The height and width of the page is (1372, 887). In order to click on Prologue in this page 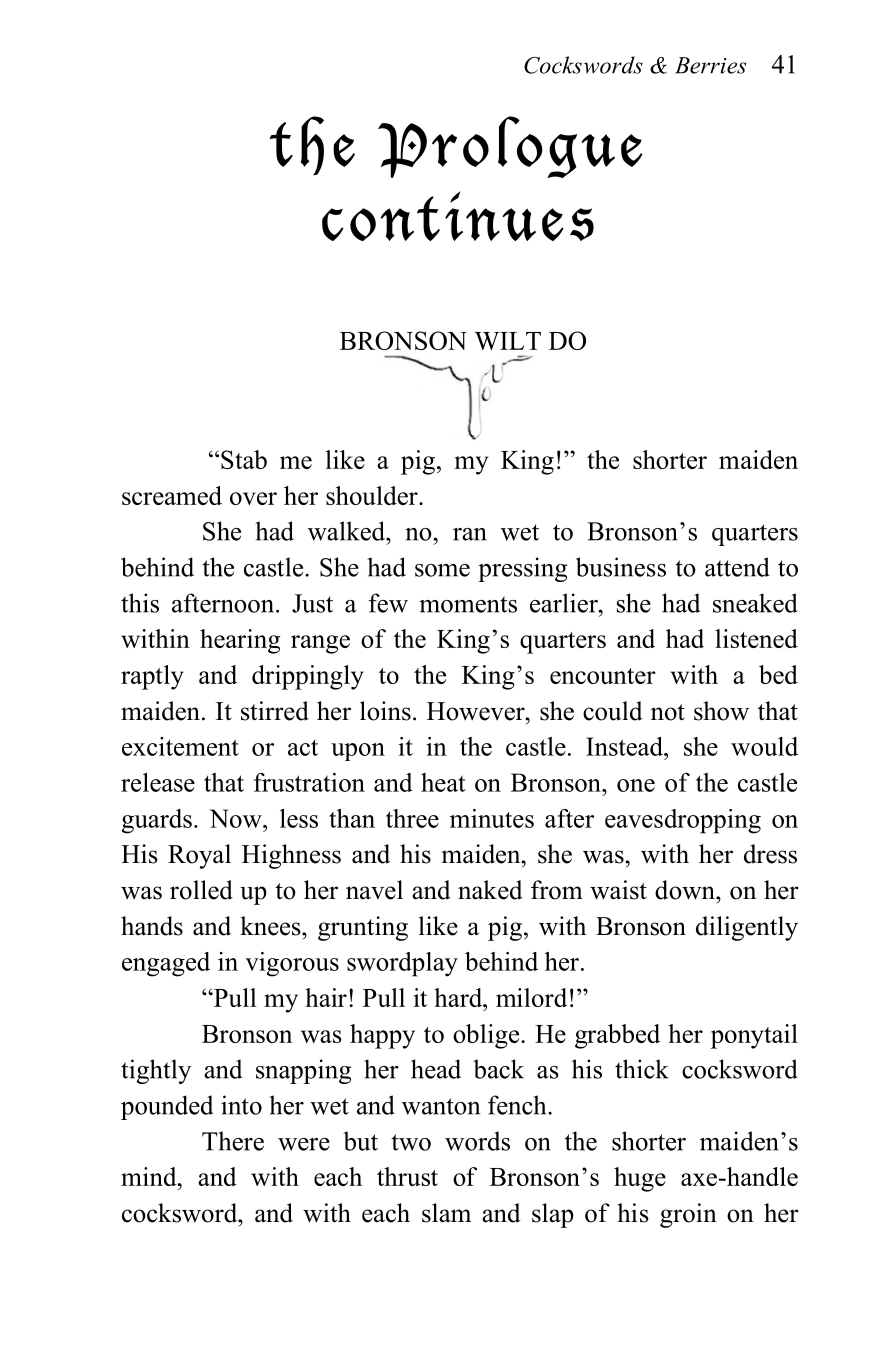, I will do `click(510, 147)`.
